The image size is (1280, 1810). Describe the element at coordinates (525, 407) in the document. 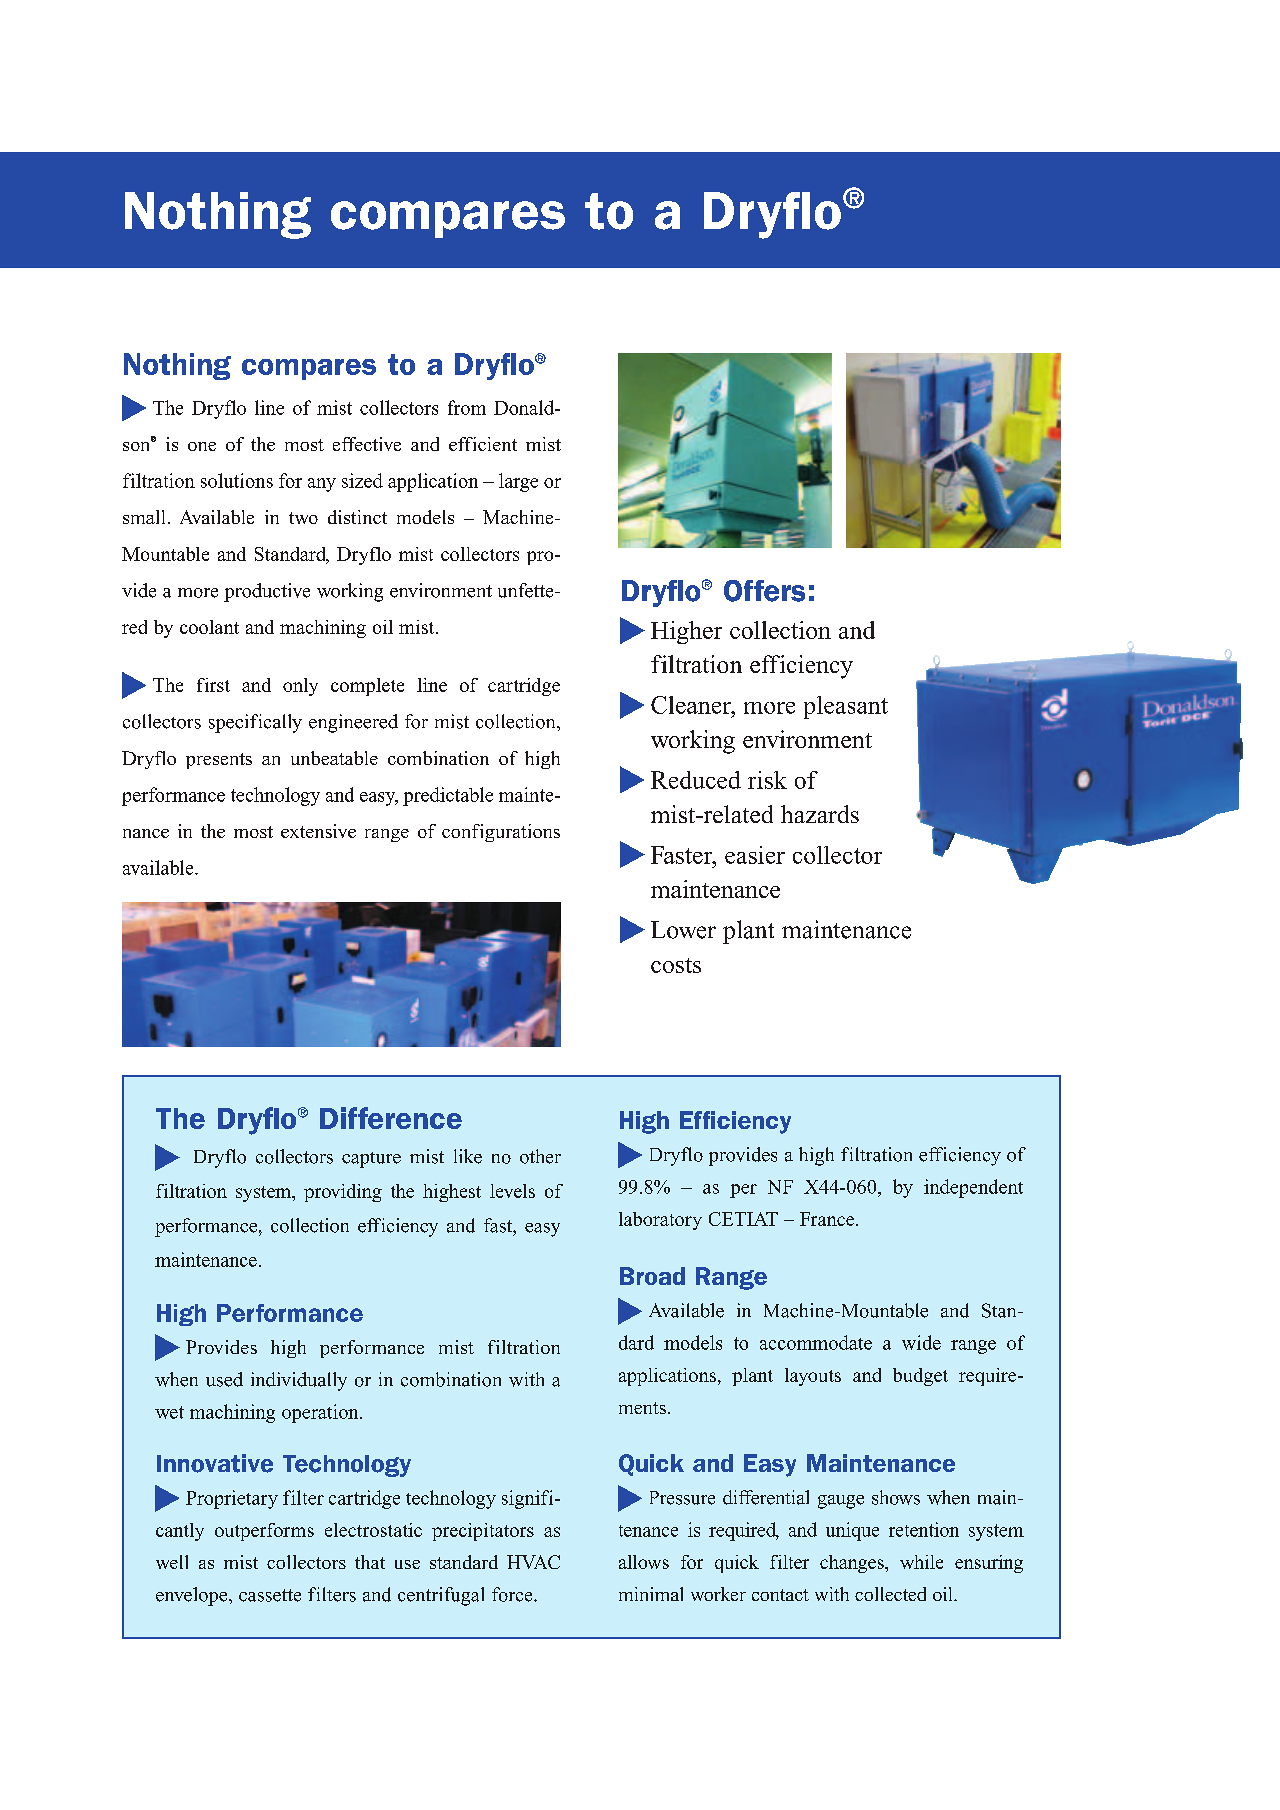

I see `Donald` at that location.
